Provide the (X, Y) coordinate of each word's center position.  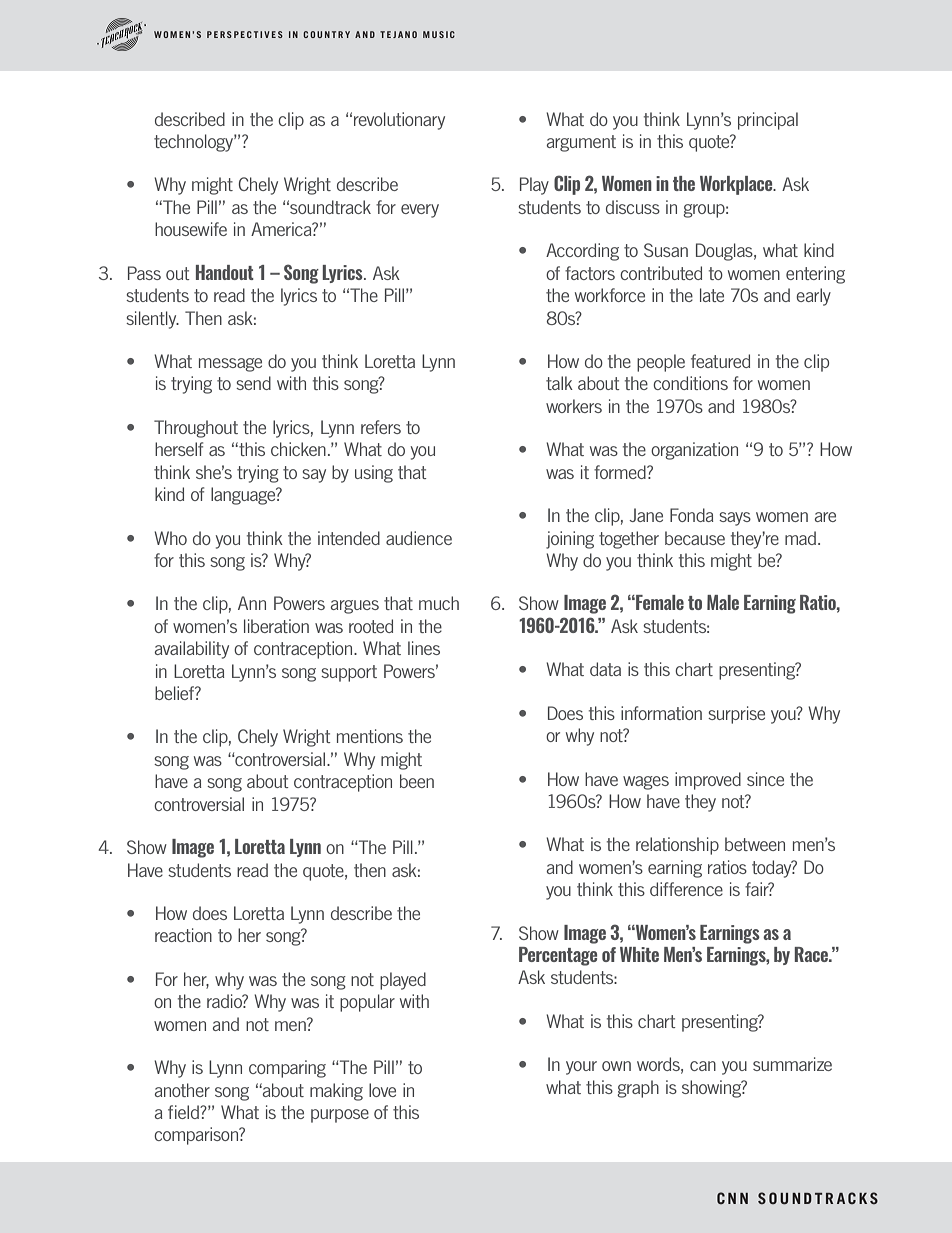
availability (192, 650)
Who (170, 538)
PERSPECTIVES (245, 34)
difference (686, 889)
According (582, 252)
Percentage (558, 956)
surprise (736, 715)
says (735, 519)
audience (419, 538)
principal (768, 121)
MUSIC (439, 34)
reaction (183, 935)
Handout (225, 272)
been (417, 781)
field (184, 1112)
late (712, 295)
